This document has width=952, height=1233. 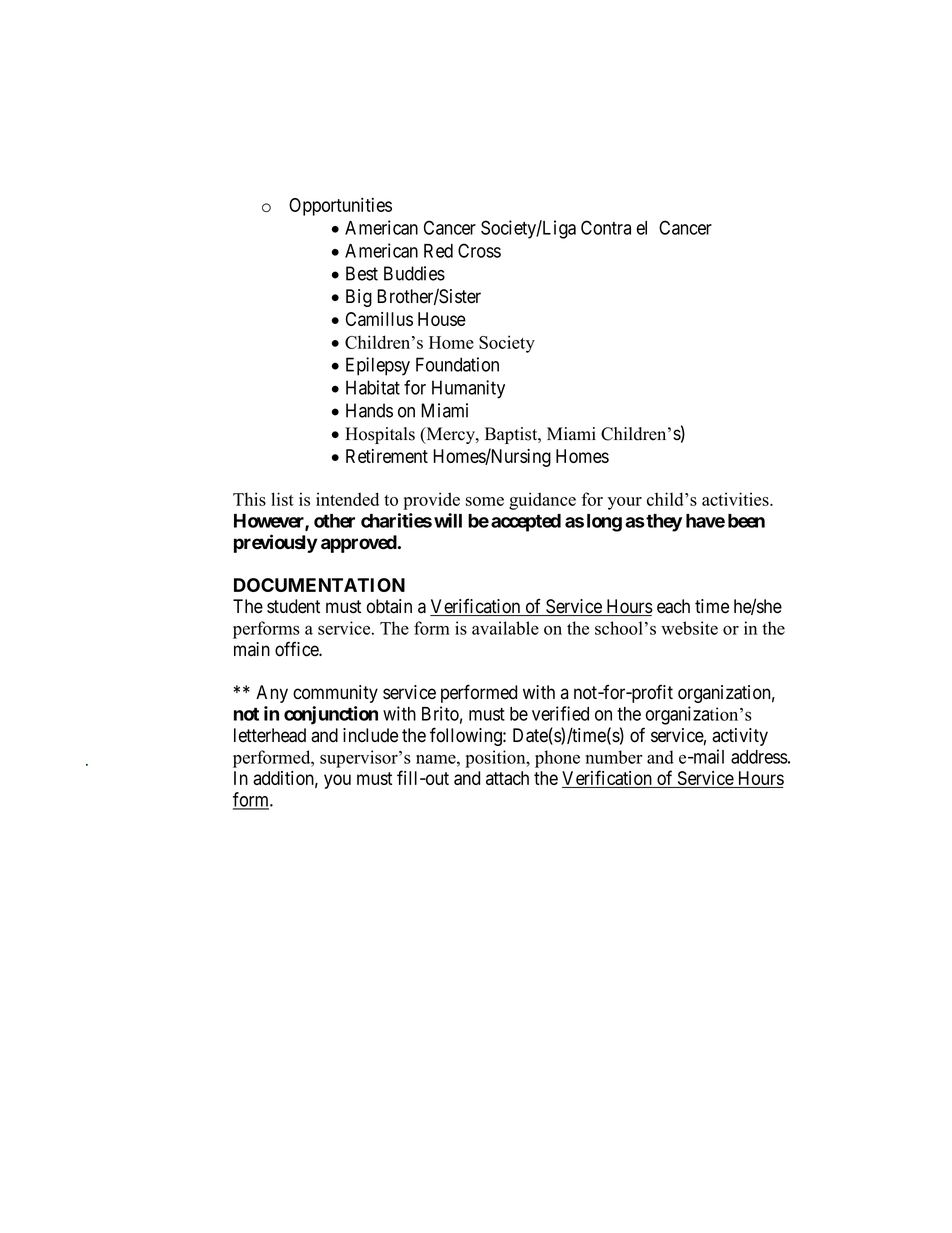 I want to click on Contra, so click(x=606, y=227).
